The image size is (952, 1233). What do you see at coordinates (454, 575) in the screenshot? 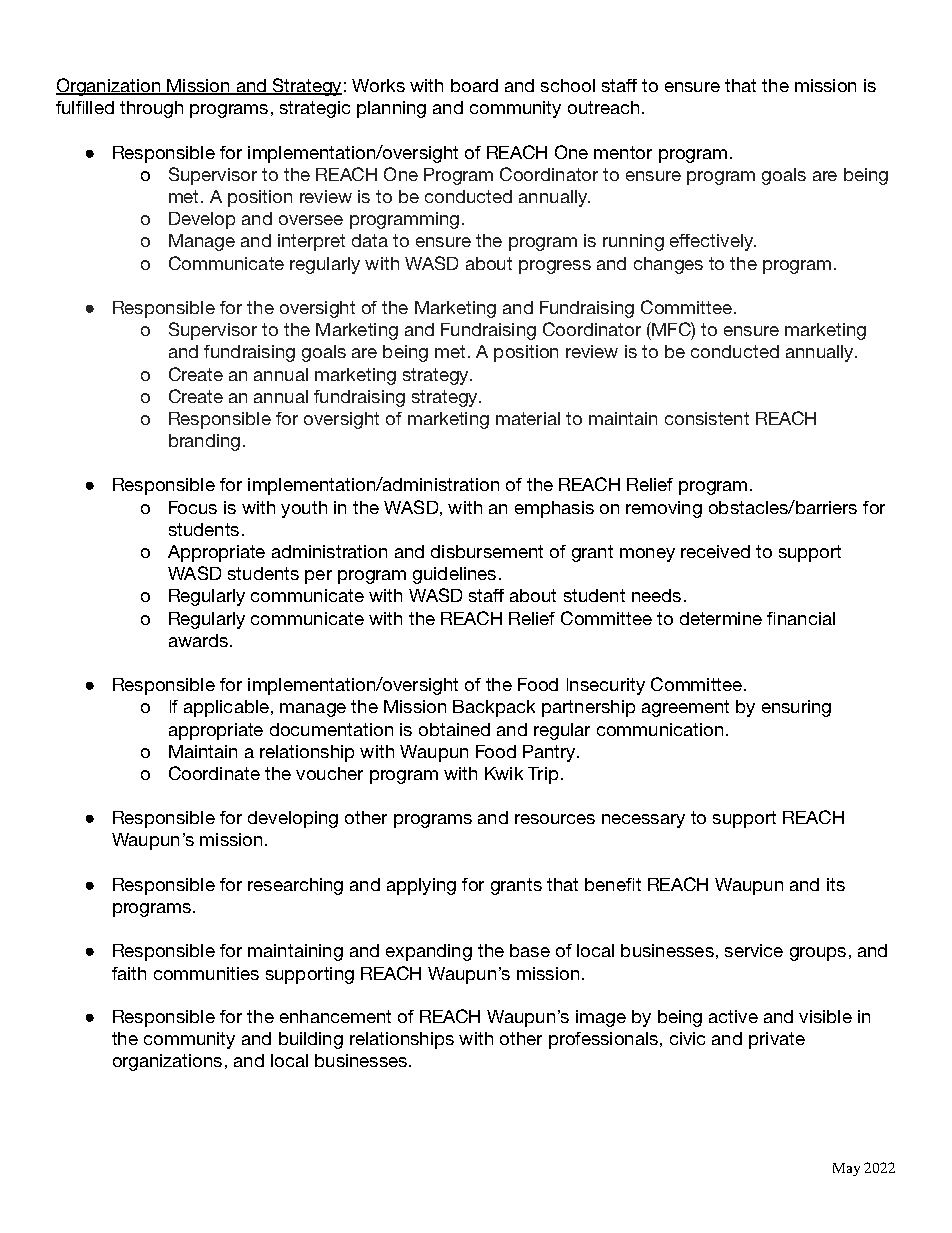
I see `guidelines` at bounding box center [454, 575].
